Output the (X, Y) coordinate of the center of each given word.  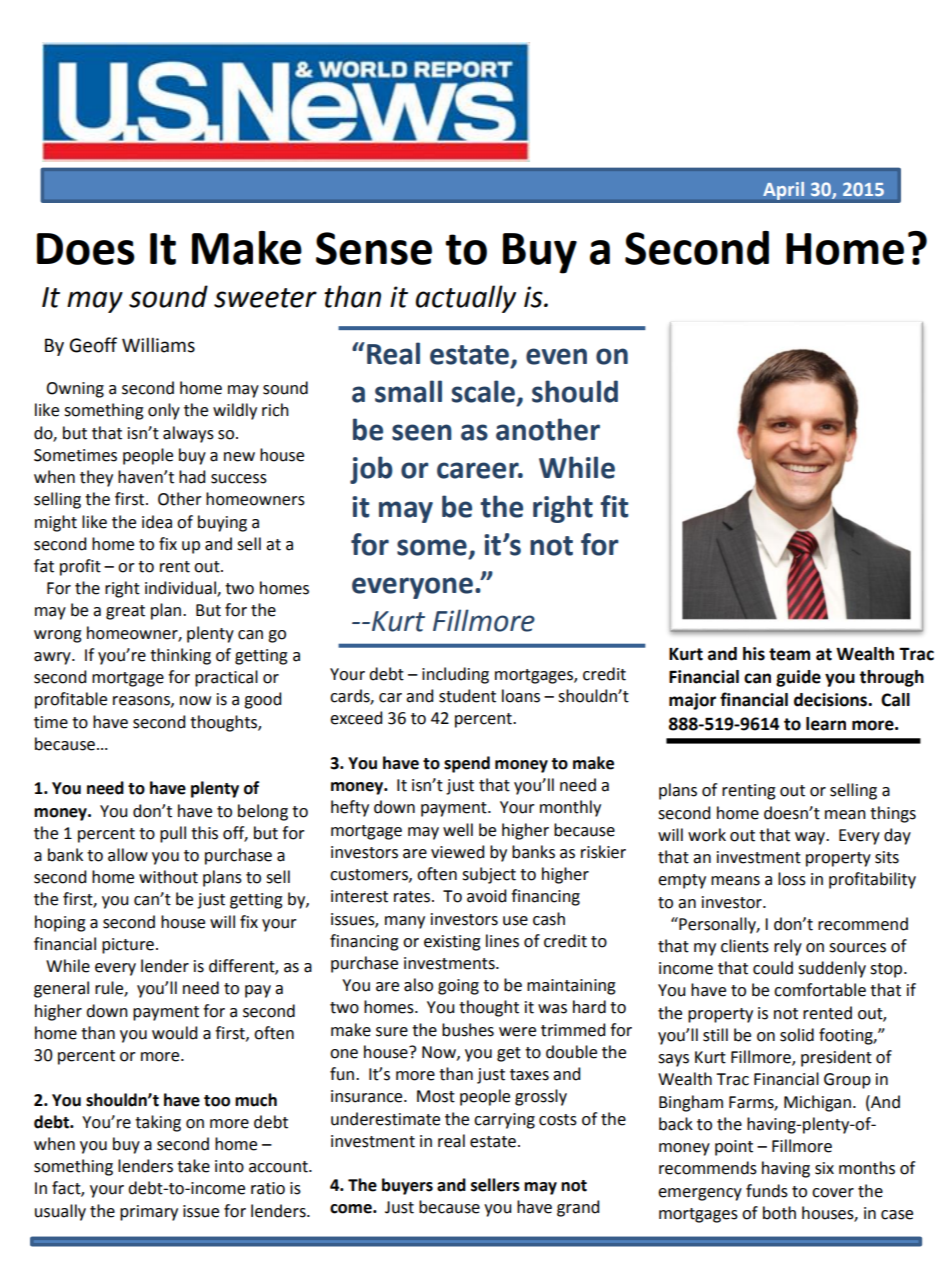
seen (422, 432)
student (467, 696)
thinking (180, 656)
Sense (374, 248)
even (556, 356)
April (783, 191)
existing (452, 943)
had (192, 477)
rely (788, 947)
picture (128, 946)
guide (798, 678)
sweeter (265, 298)
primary (149, 1213)
